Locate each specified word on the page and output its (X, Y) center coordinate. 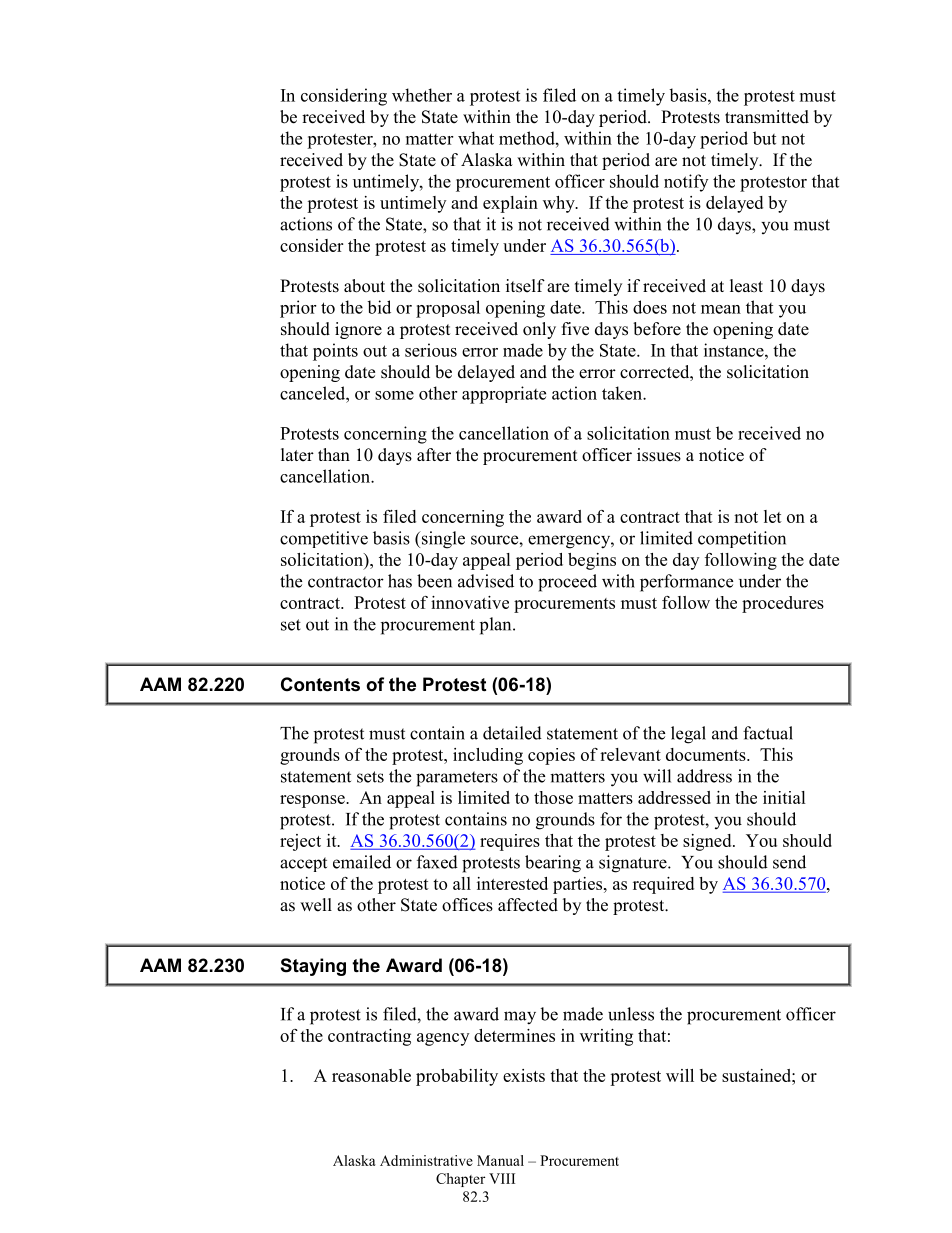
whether (422, 95)
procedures (783, 604)
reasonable (371, 1075)
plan (497, 626)
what (476, 138)
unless (631, 1014)
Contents (320, 684)
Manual (500, 1160)
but (764, 138)
